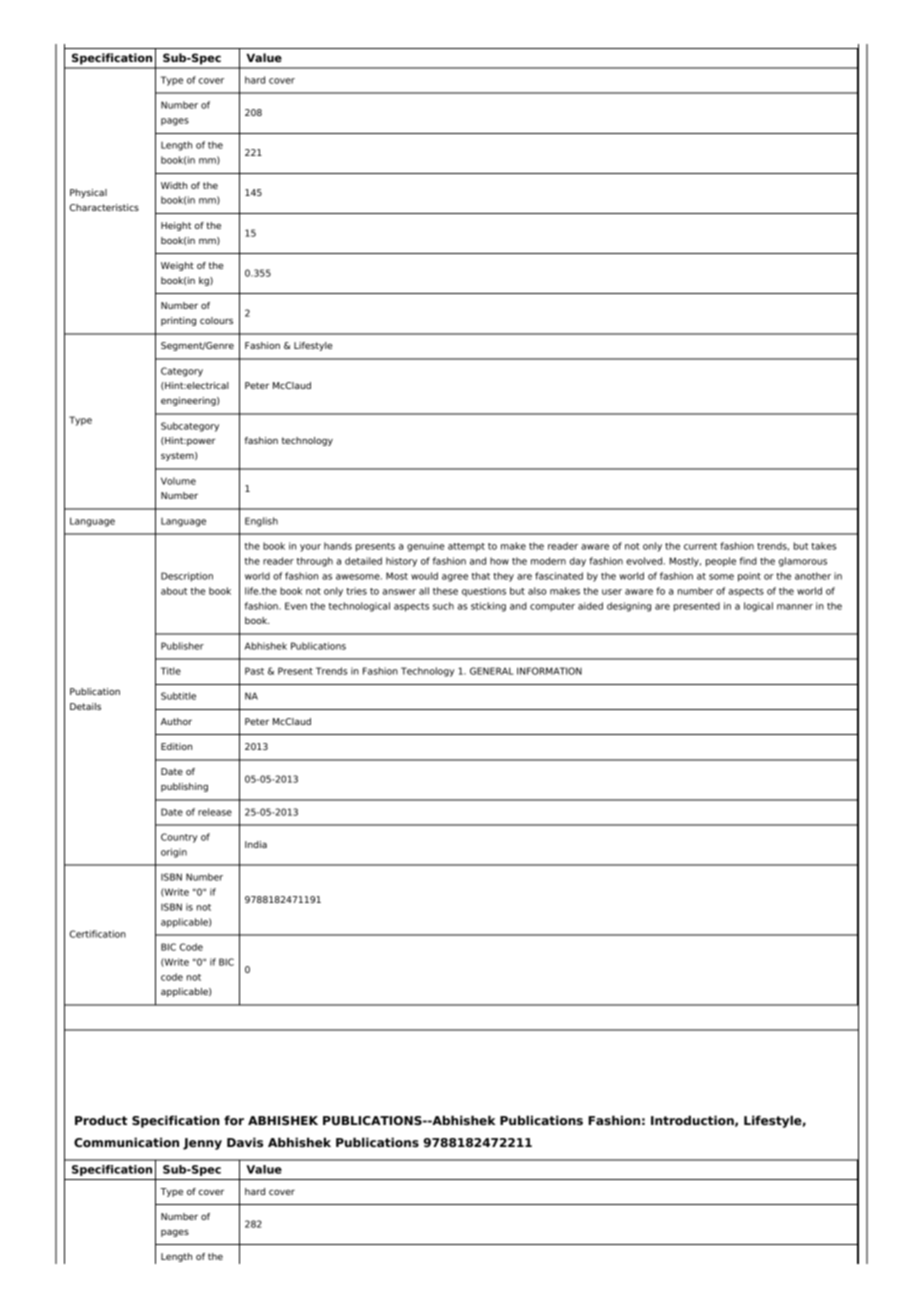  I want to click on origin, so click(174, 853).
